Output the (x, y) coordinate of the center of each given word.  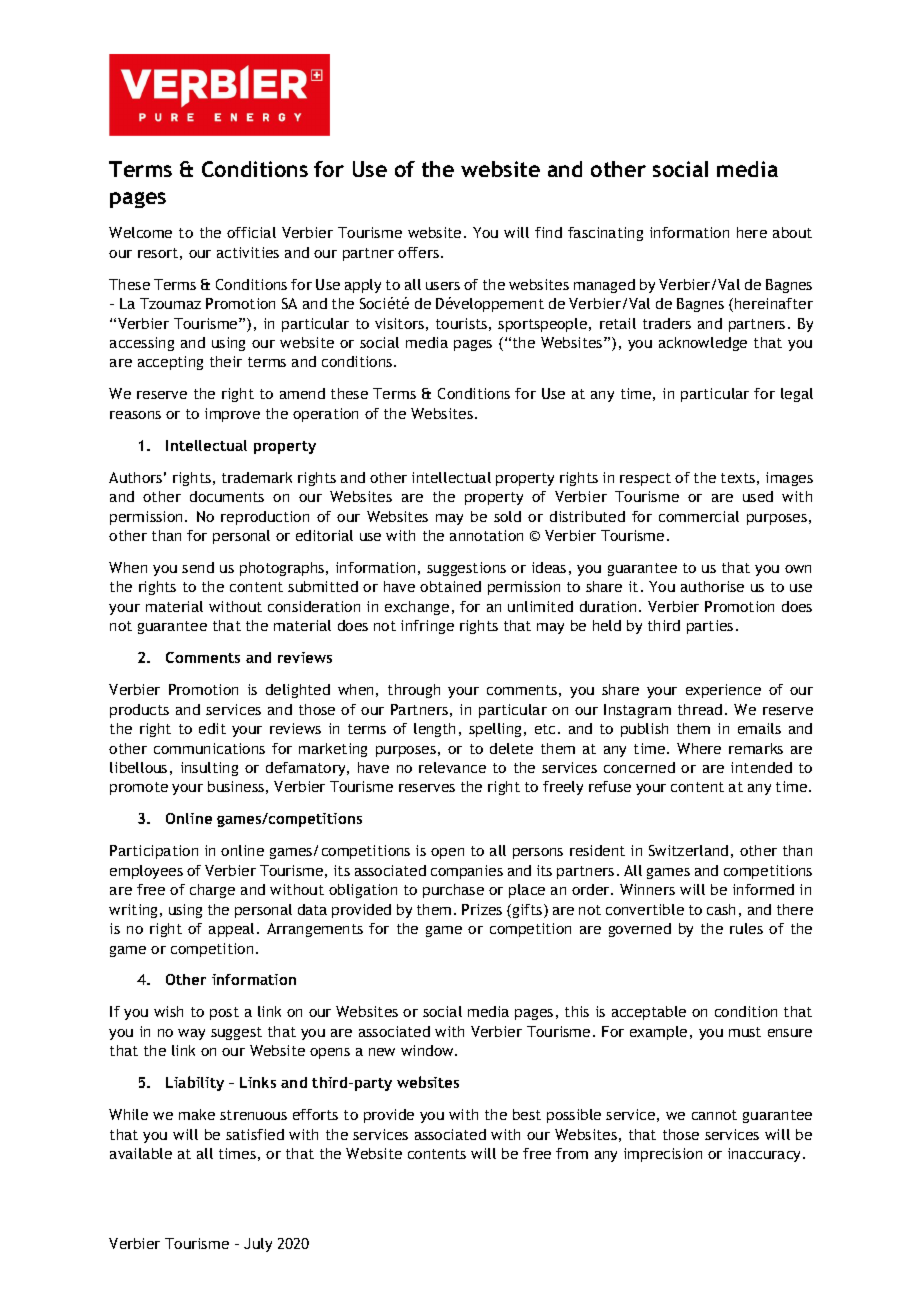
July (258, 1245)
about (792, 232)
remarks (756, 748)
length (434, 730)
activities (248, 252)
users (443, 286)
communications (209, 748)
